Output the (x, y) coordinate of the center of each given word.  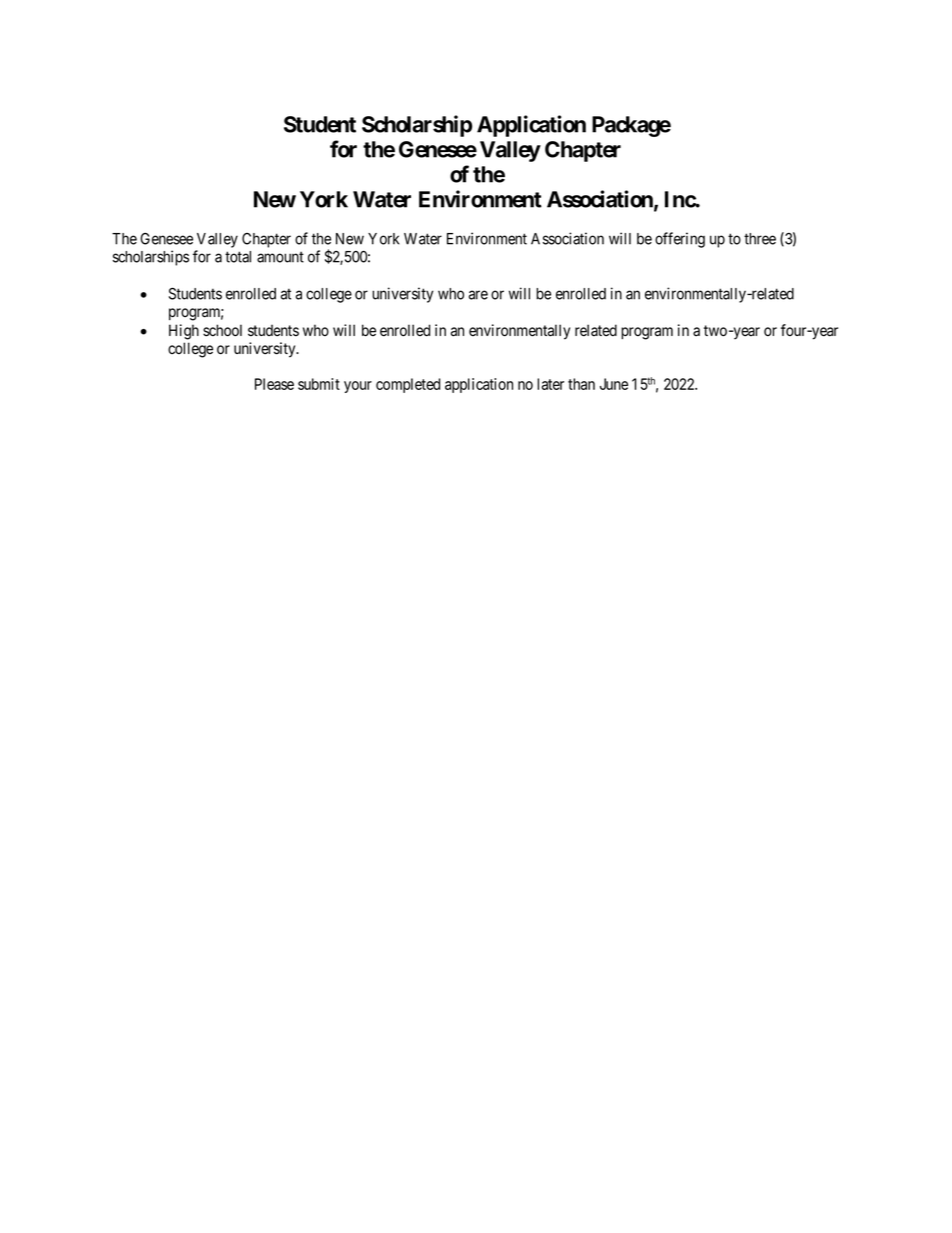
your (358, 387)
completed (408, 385)
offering (680, 240)
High (184, 332)
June (614, 384)
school (222, 330)
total (238, 257)
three (760, 239)
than (581, 384)
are (478, 295)
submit (319, 384)
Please (274, 384)
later (550, 384)
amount (280, 257)
